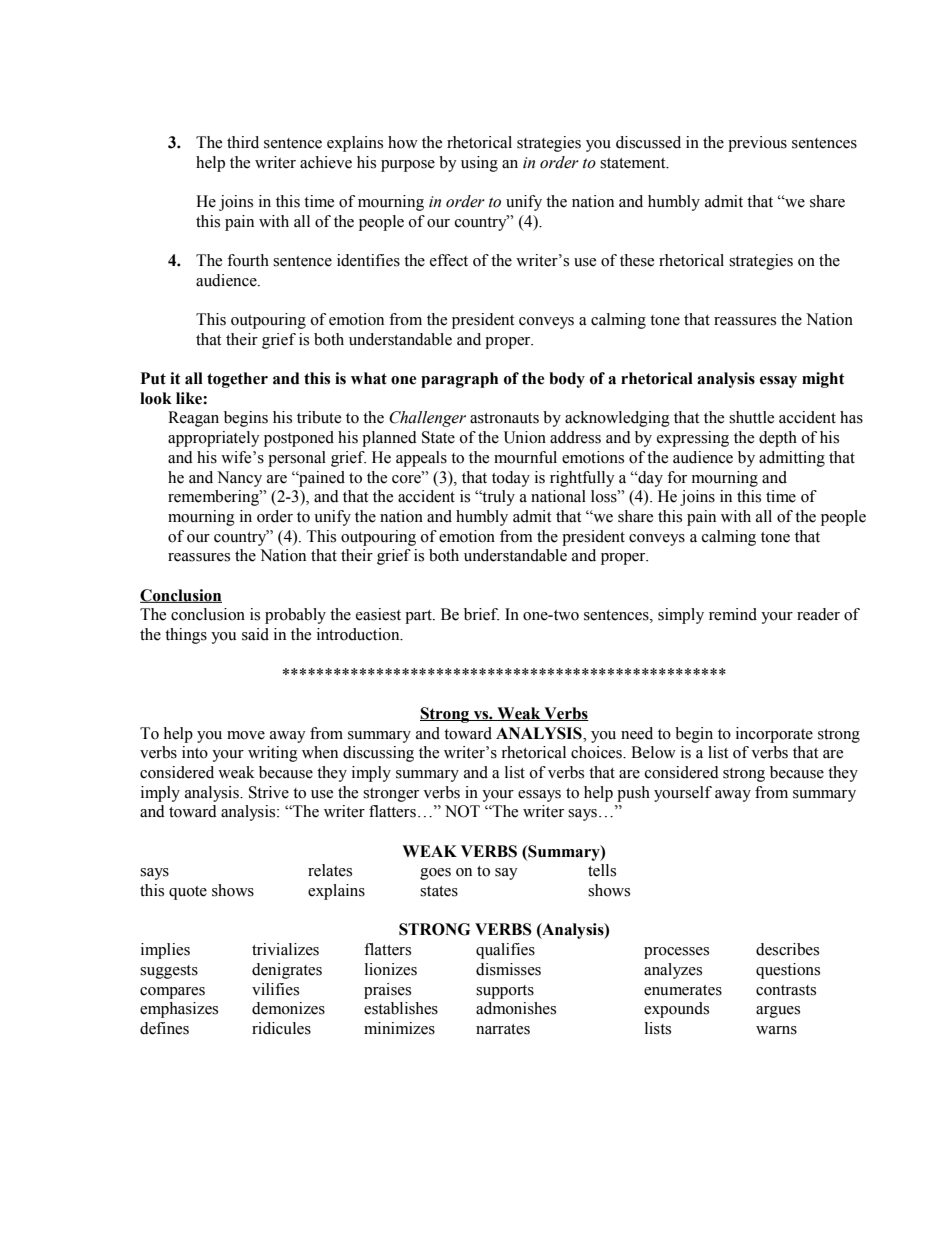 This image has width=952, height=1233. I want to click on remembering, so click(214, 498).
